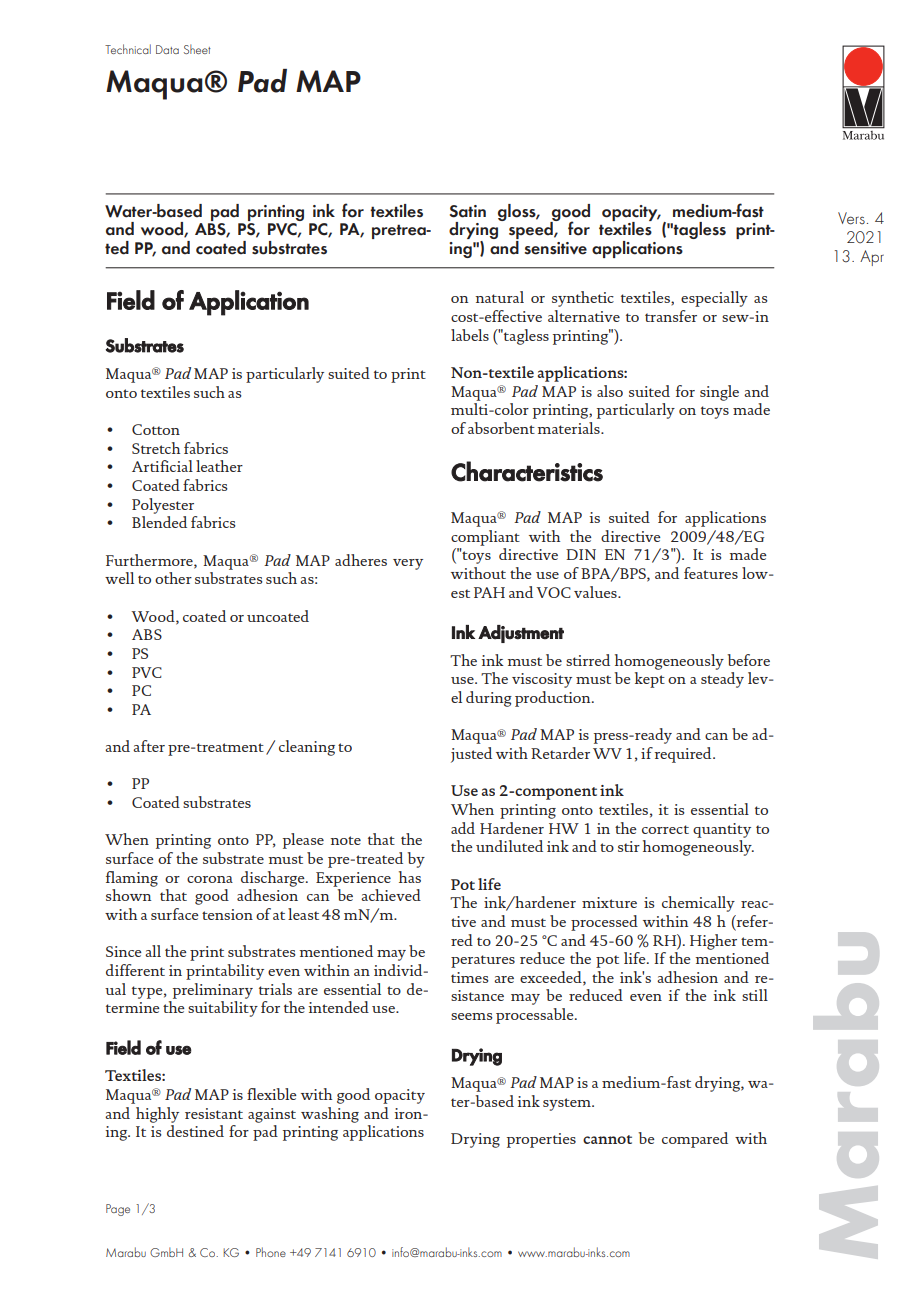 This screenshot has height=1308, width=924. Describe the element at coordinates (650, 680) in the screenshot. I see `kept` at that location.
